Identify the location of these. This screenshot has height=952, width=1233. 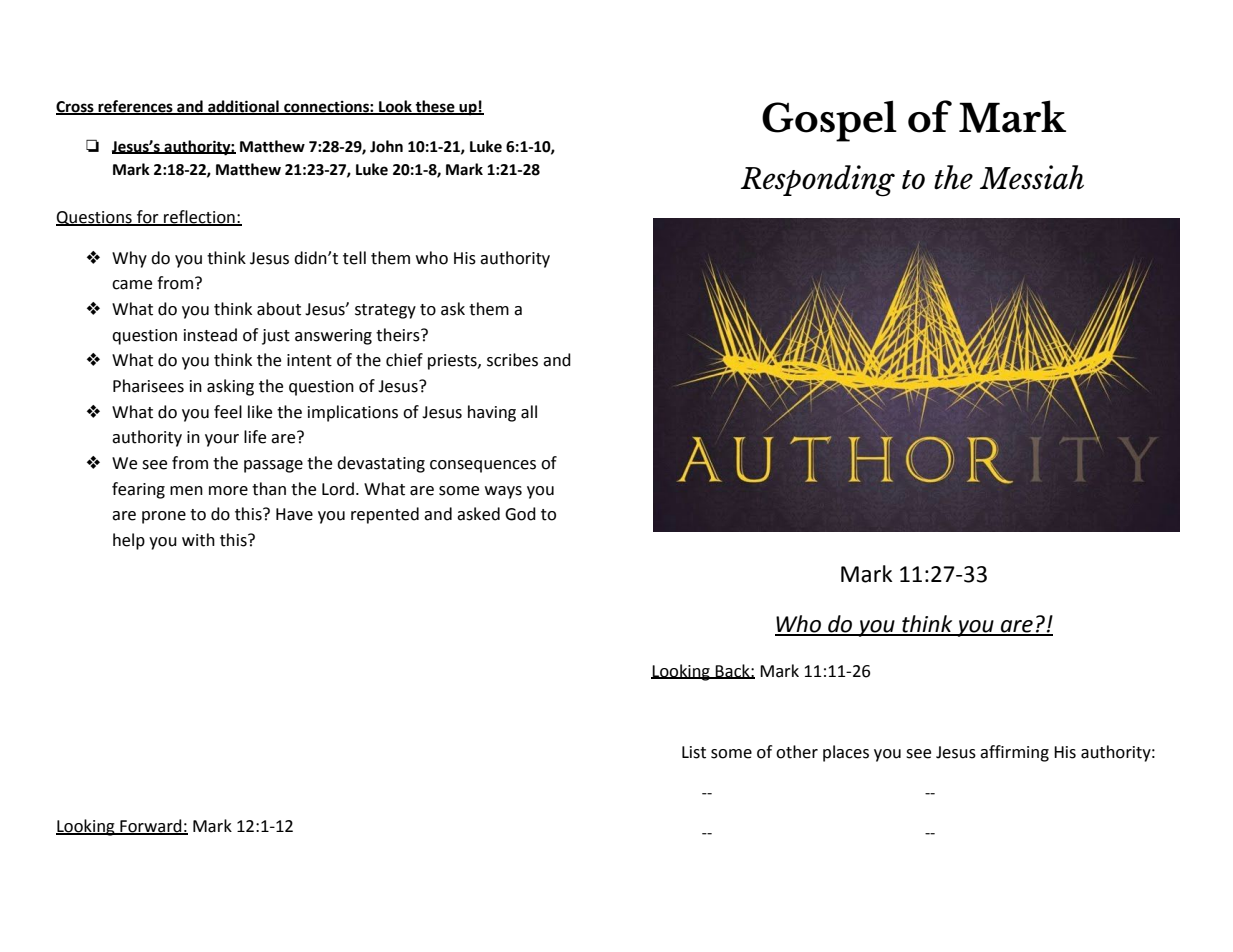
(435, 107).
